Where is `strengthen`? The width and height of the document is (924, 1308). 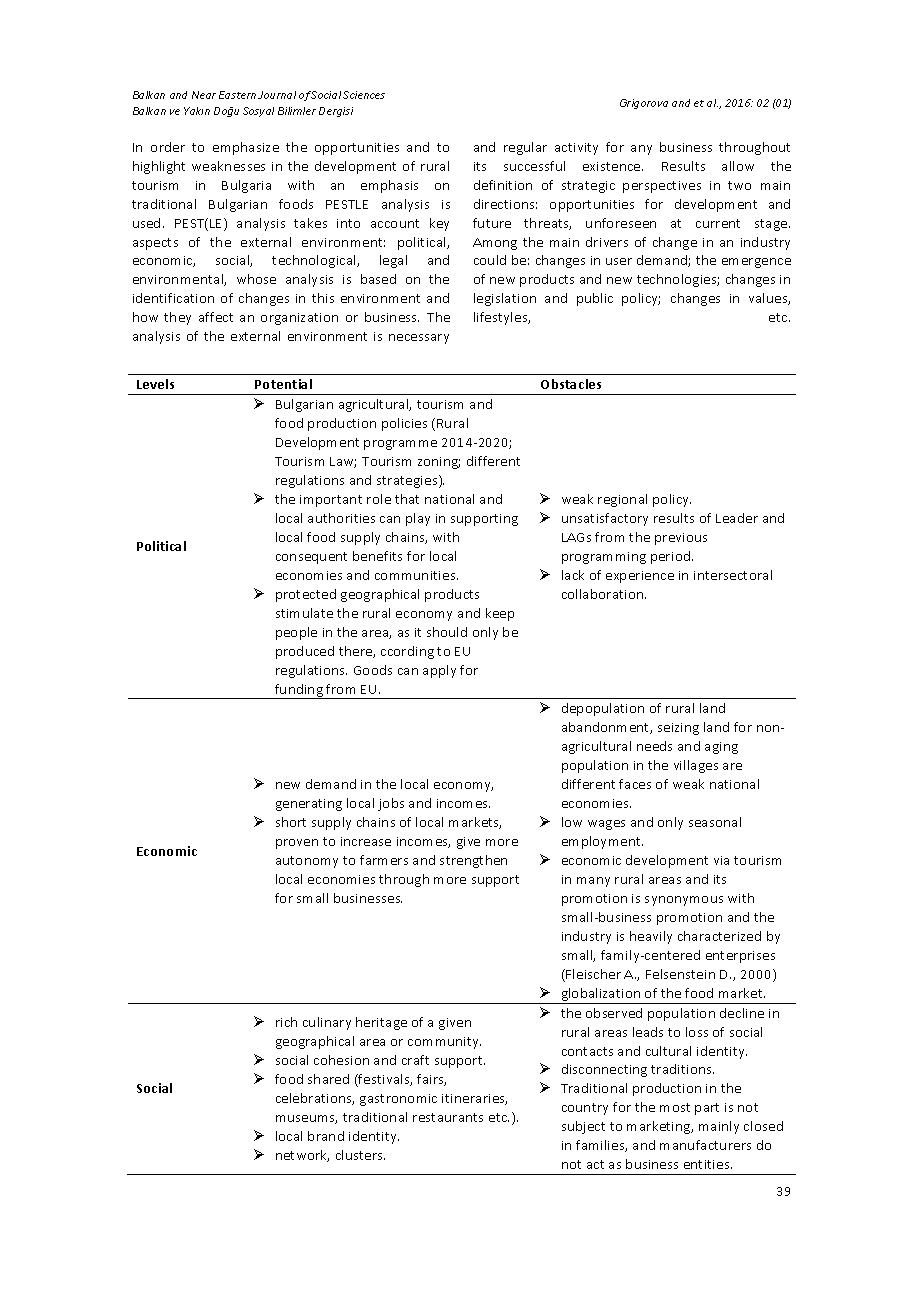 strengthen is located at coordinates (473, 861).
